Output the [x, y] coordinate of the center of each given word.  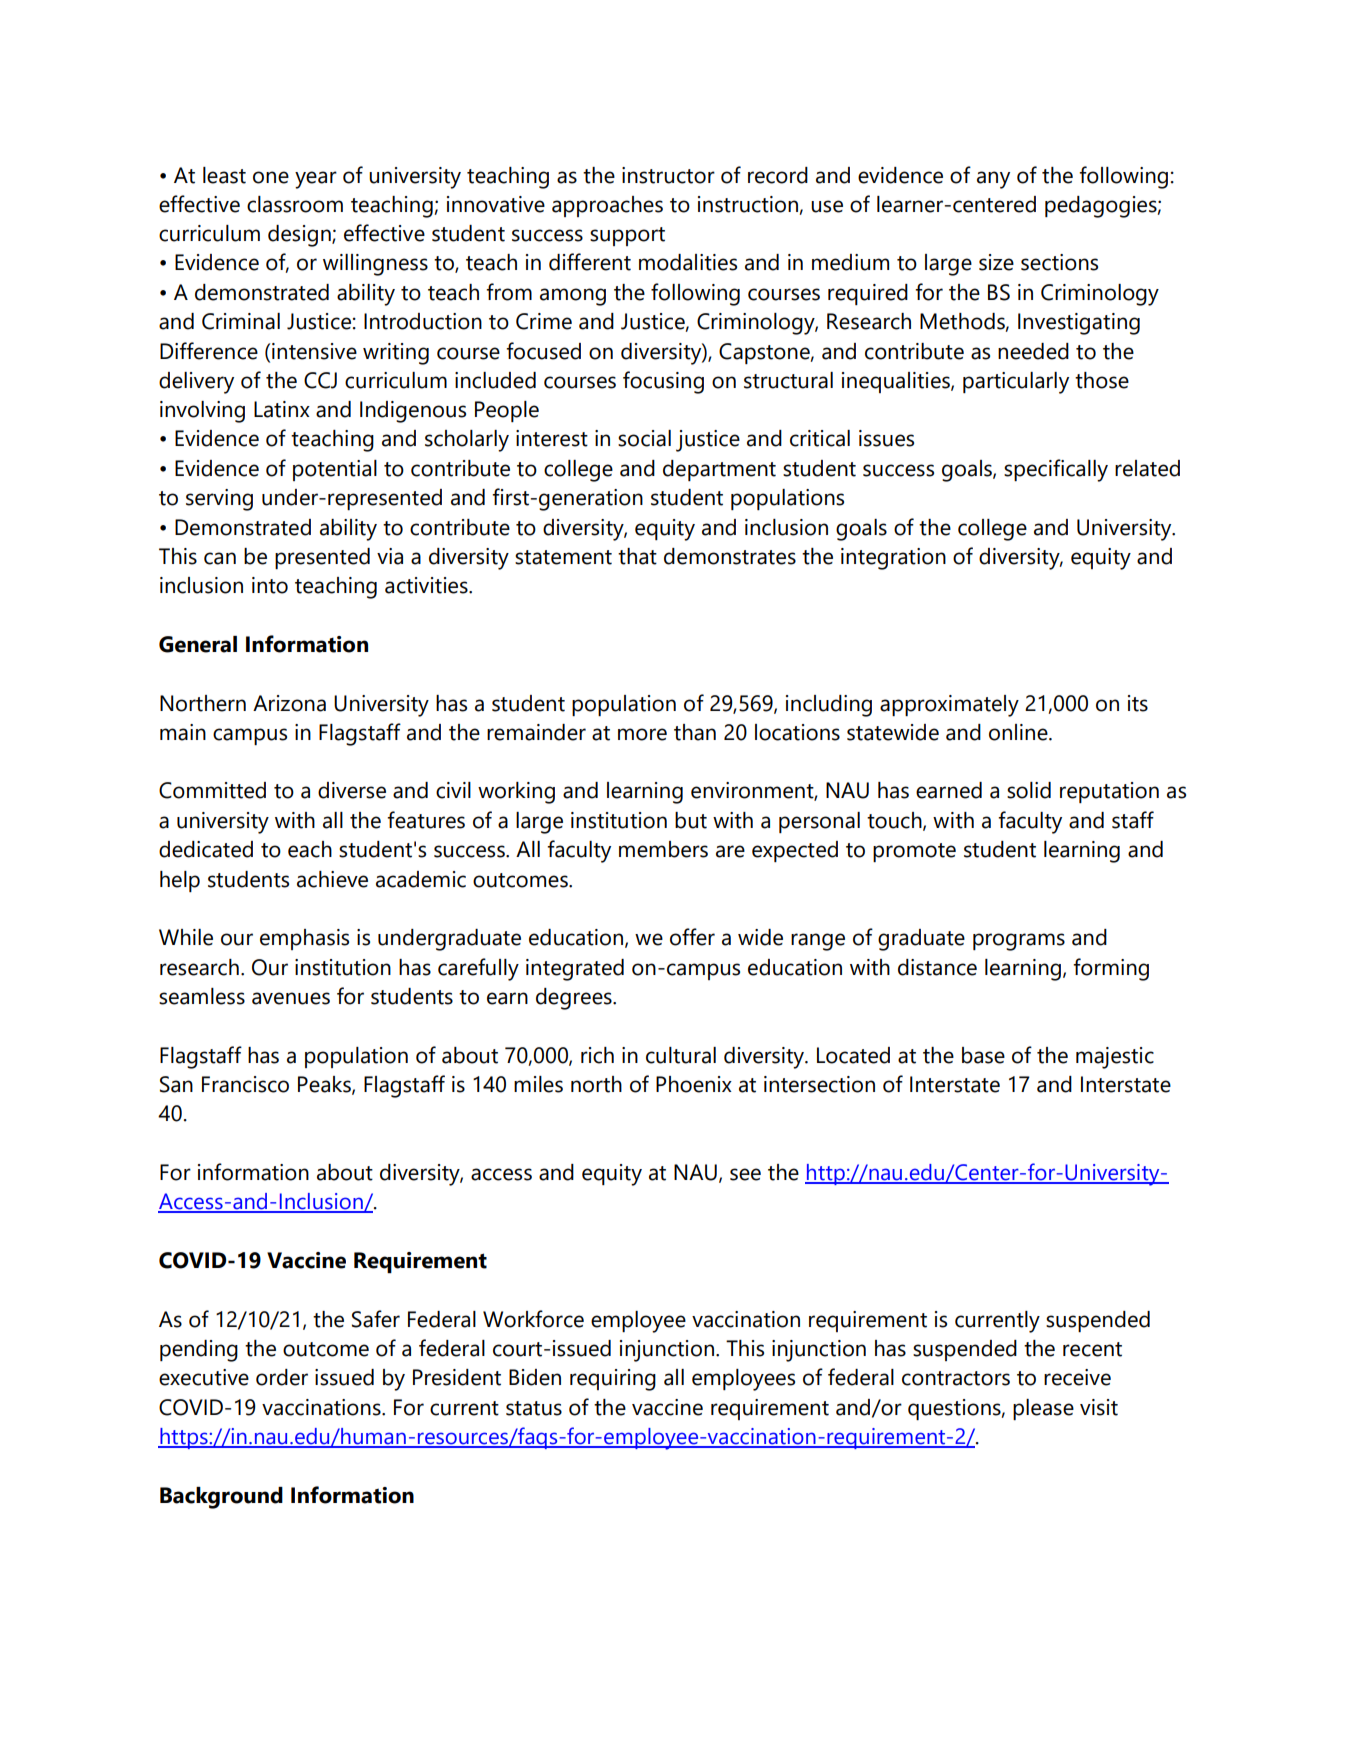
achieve [332, 879]
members [663, 849]
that [637, 556]
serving [219, 500]
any [993, 180]
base [983, 1055]
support [627, 236]
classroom [295, 204]
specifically [1056, 470]
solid [1029, 790]
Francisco [245, 1084]
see [745, 1174]
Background [221, 1498]
